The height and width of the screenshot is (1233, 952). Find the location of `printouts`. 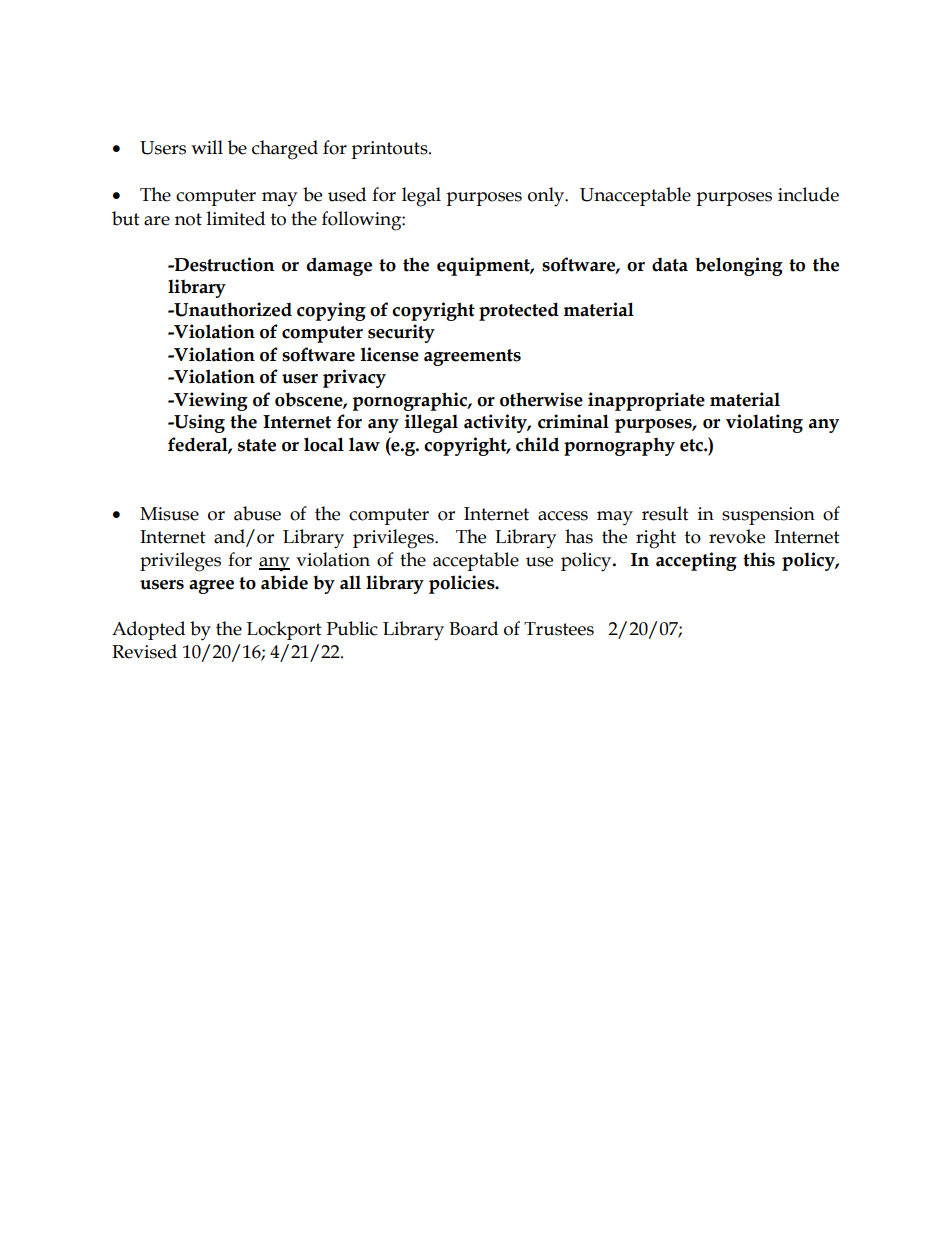

printouts is located at coordinates (390, 150).
